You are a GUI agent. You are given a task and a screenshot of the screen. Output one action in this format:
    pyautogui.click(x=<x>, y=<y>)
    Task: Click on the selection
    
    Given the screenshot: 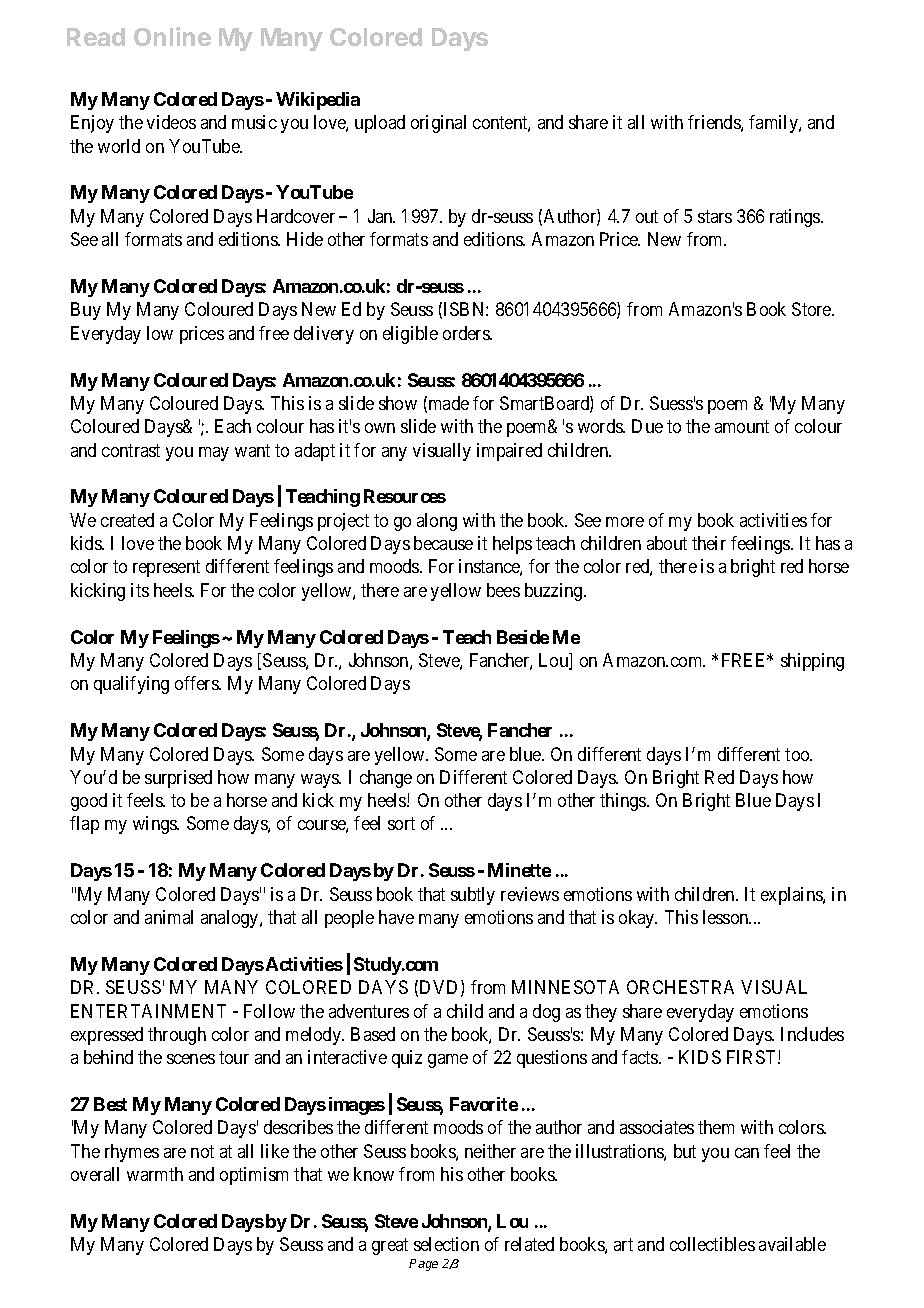 What is the action you would take?
    pyautogui.click(x=446, y=1244)
